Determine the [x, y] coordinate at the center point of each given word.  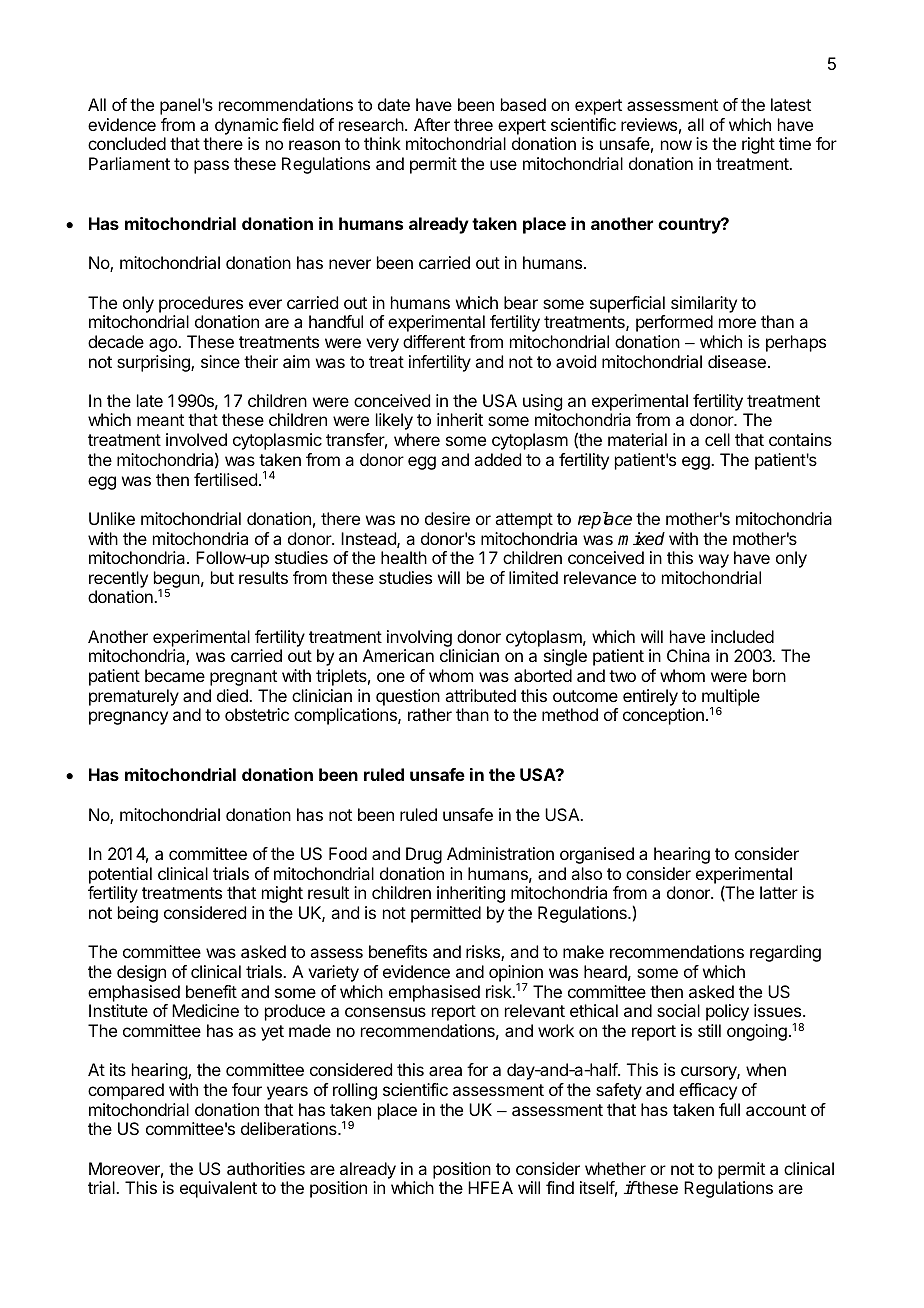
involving [419, 638]
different [434, 341]
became [175, 675]
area [445, 1071]
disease [737, 361]
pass [211, 167]
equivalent [218, 1189]
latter [779, 892]
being [138, 914]
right [758, 145]
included [742, 636]
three [473, 124]
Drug [424, 855]
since [220, 361]
